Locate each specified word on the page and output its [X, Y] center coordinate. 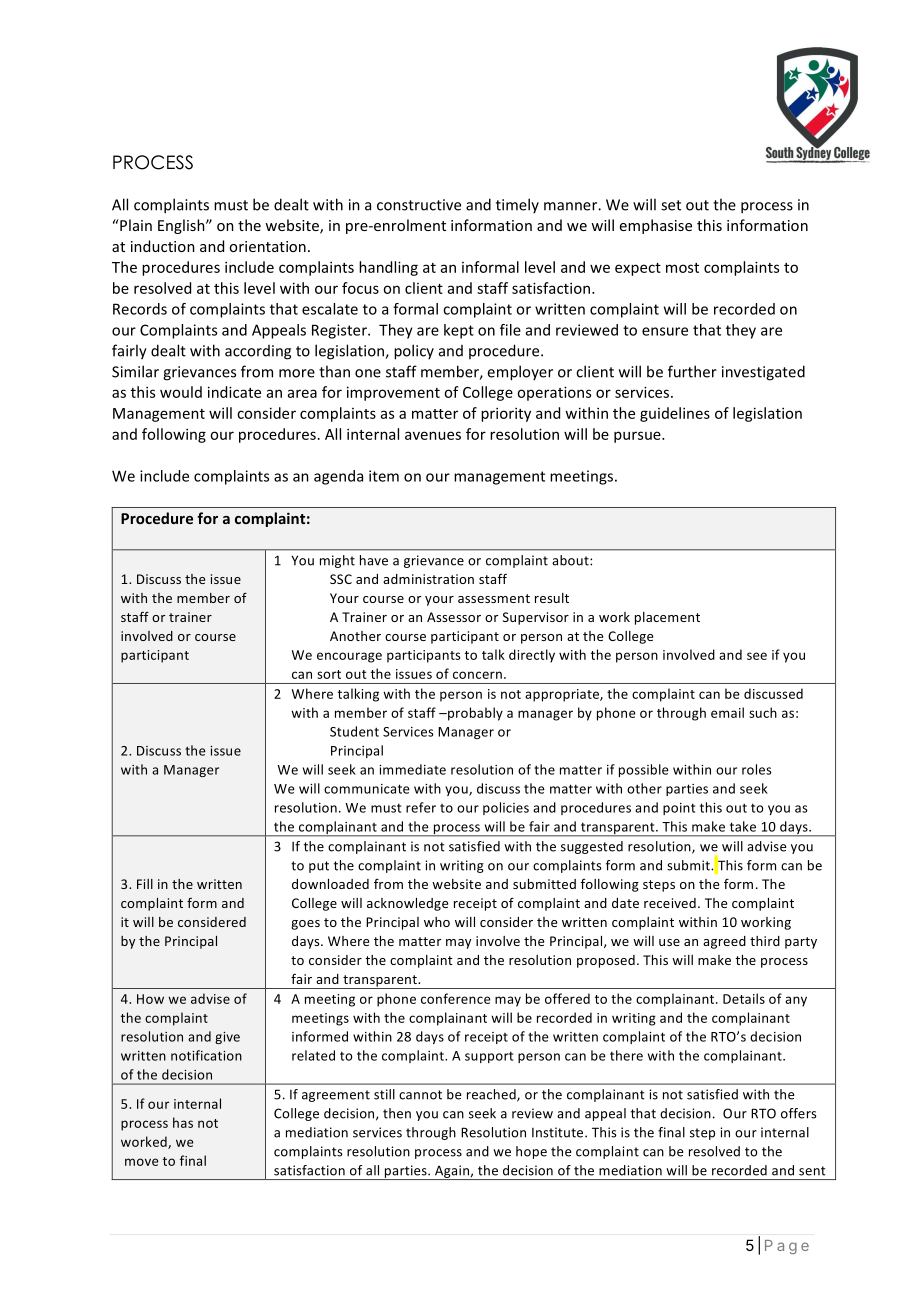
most [682, 268]
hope [531, 1152]
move [142, 1162]
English [182, 226]
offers [799, 1113]
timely [517, 205]
